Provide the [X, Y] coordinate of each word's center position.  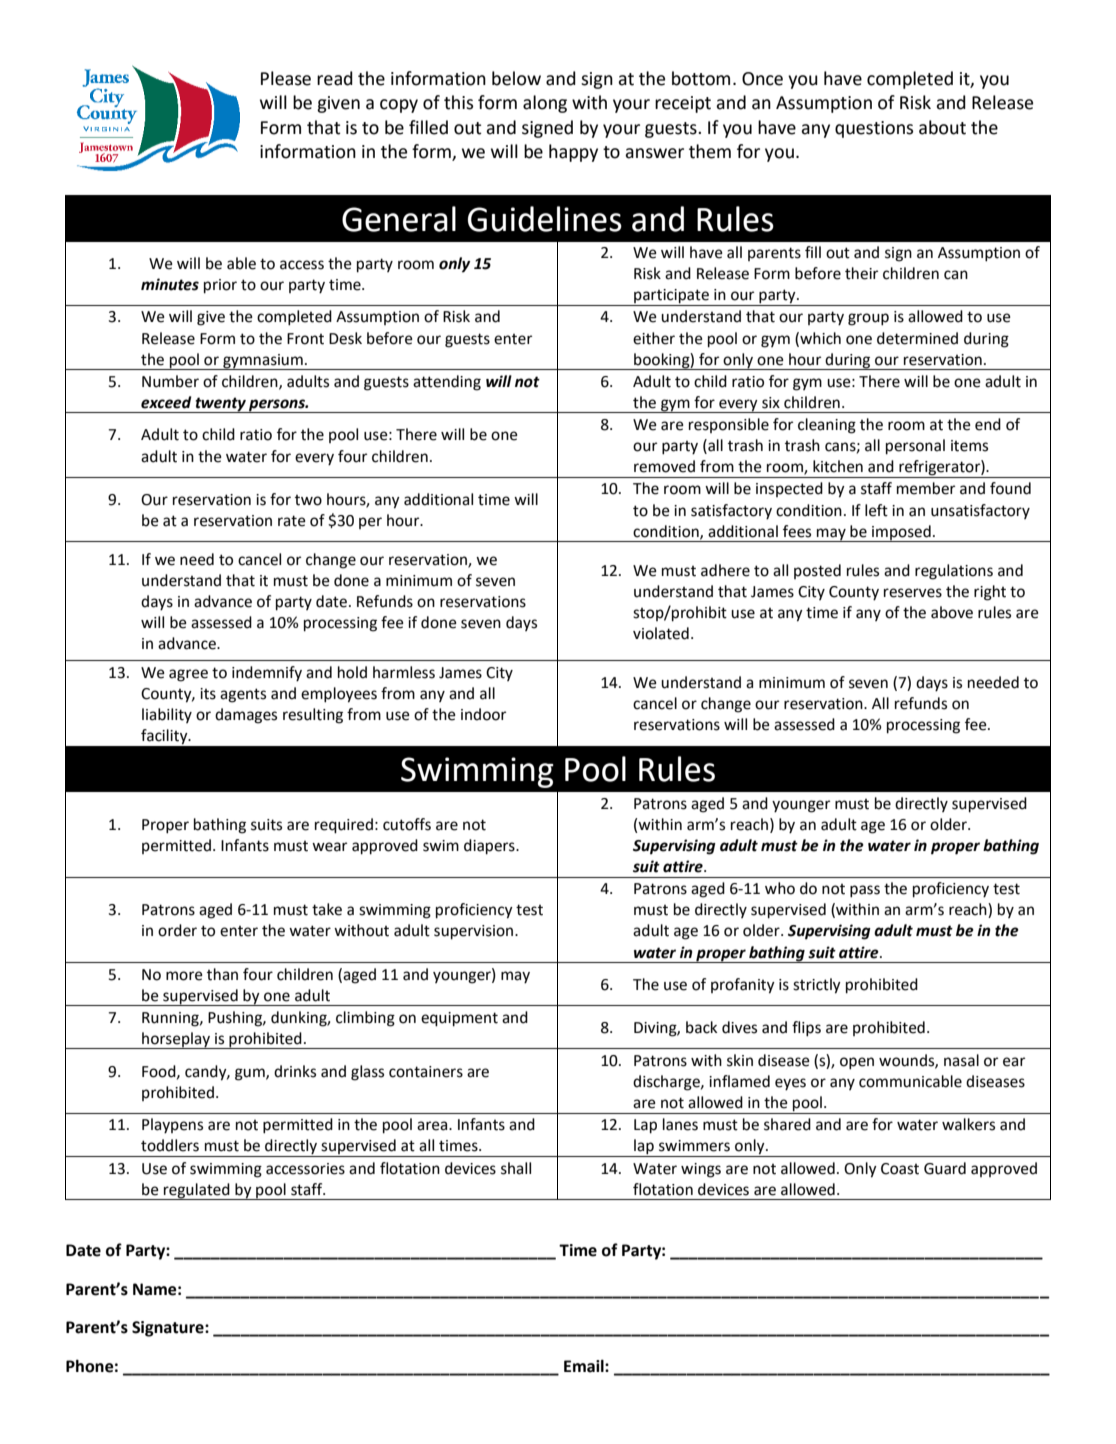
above [952, 612]
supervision [475, 932]
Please [286, 78]
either [654, 338]
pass [865, 891]
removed [664, 466]
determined [917, 338]
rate [292, 521]
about [942, 127]
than [222, 974]
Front [305, 339]
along [545, 104]
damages [246, 716]
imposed [901, 533]
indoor [483, 714]
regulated [197, 1191]
